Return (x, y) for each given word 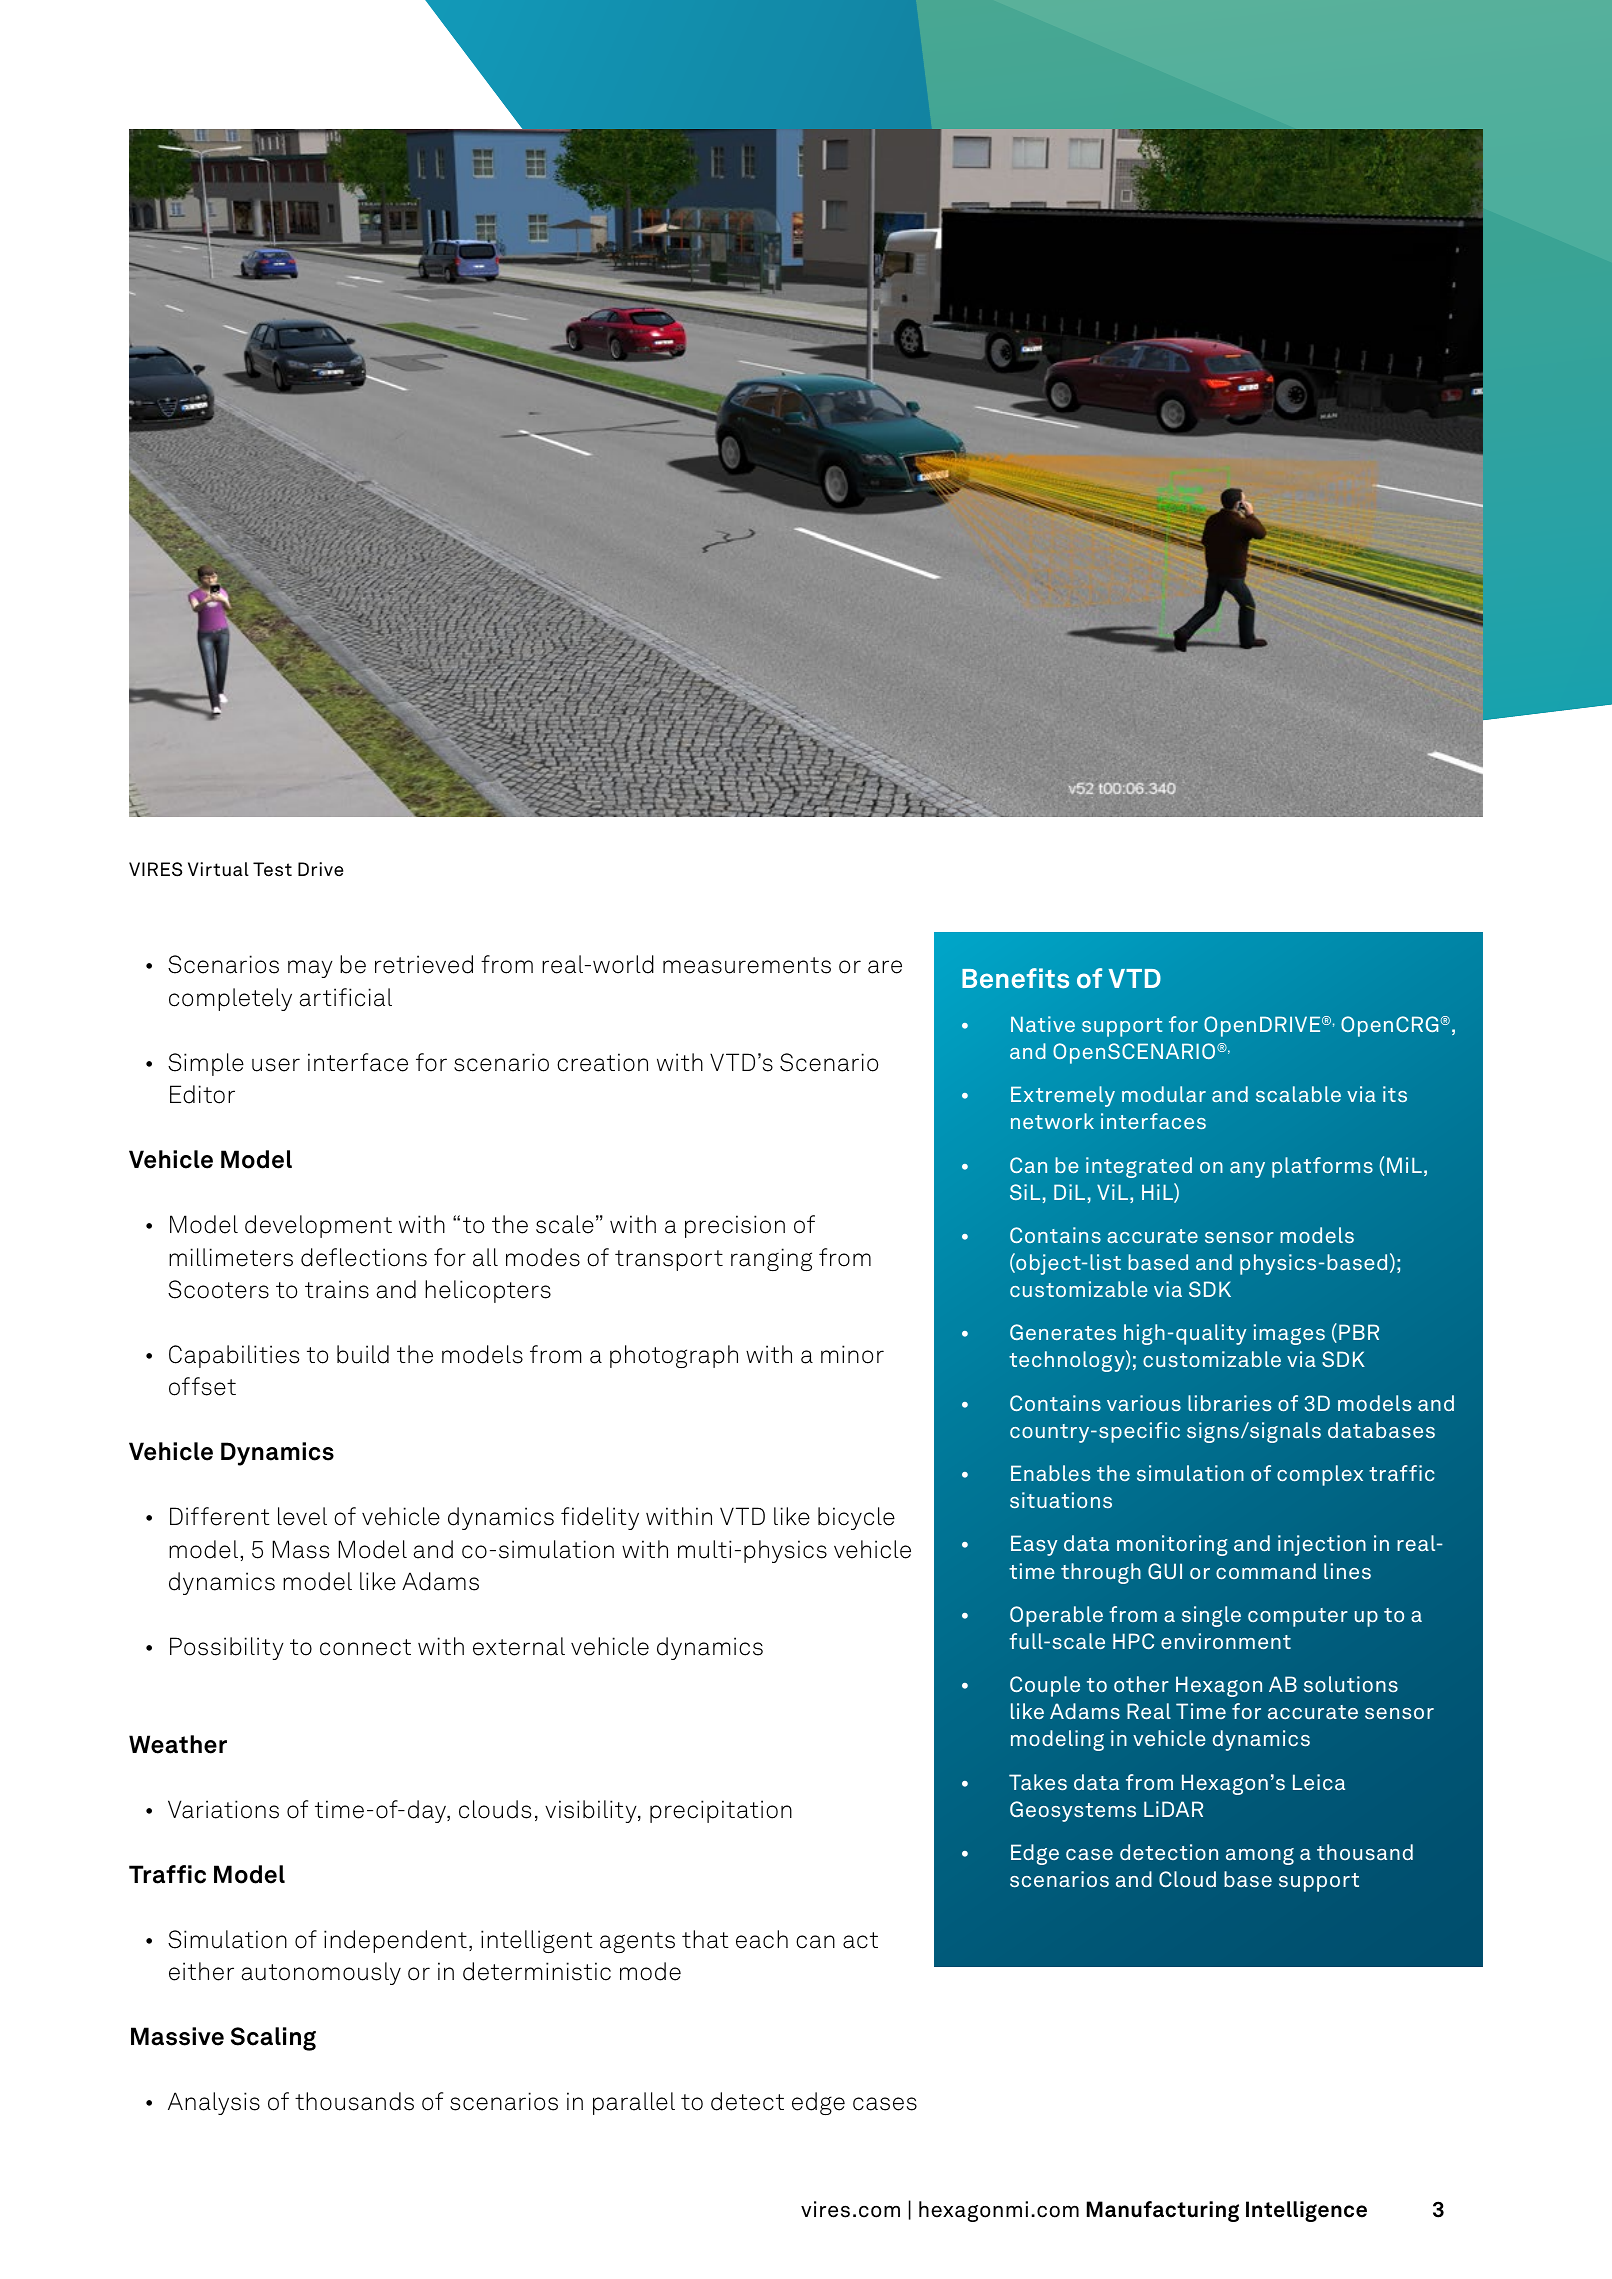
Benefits (1015, 978)
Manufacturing (1163, 2211)
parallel (634, 2103)
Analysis (214, 2103)
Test (272, 869)
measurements (747, 965)
